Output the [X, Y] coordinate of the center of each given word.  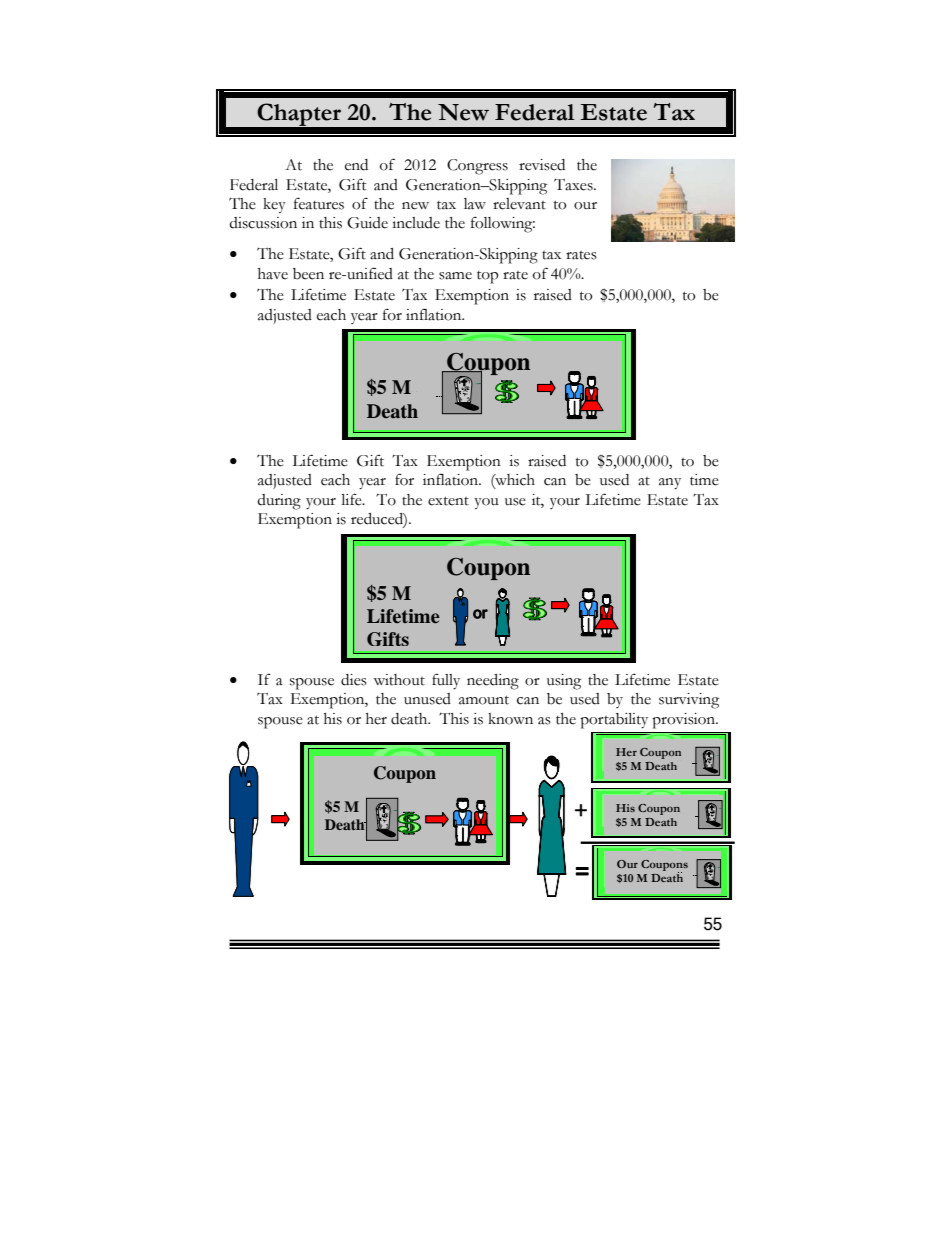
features [319, 204]
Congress [477, 167]
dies [354, 680]
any [670, 484]
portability [614, 721]
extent [448, 501]
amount [484, 700]
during [279, 502]
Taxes [574, 184]
